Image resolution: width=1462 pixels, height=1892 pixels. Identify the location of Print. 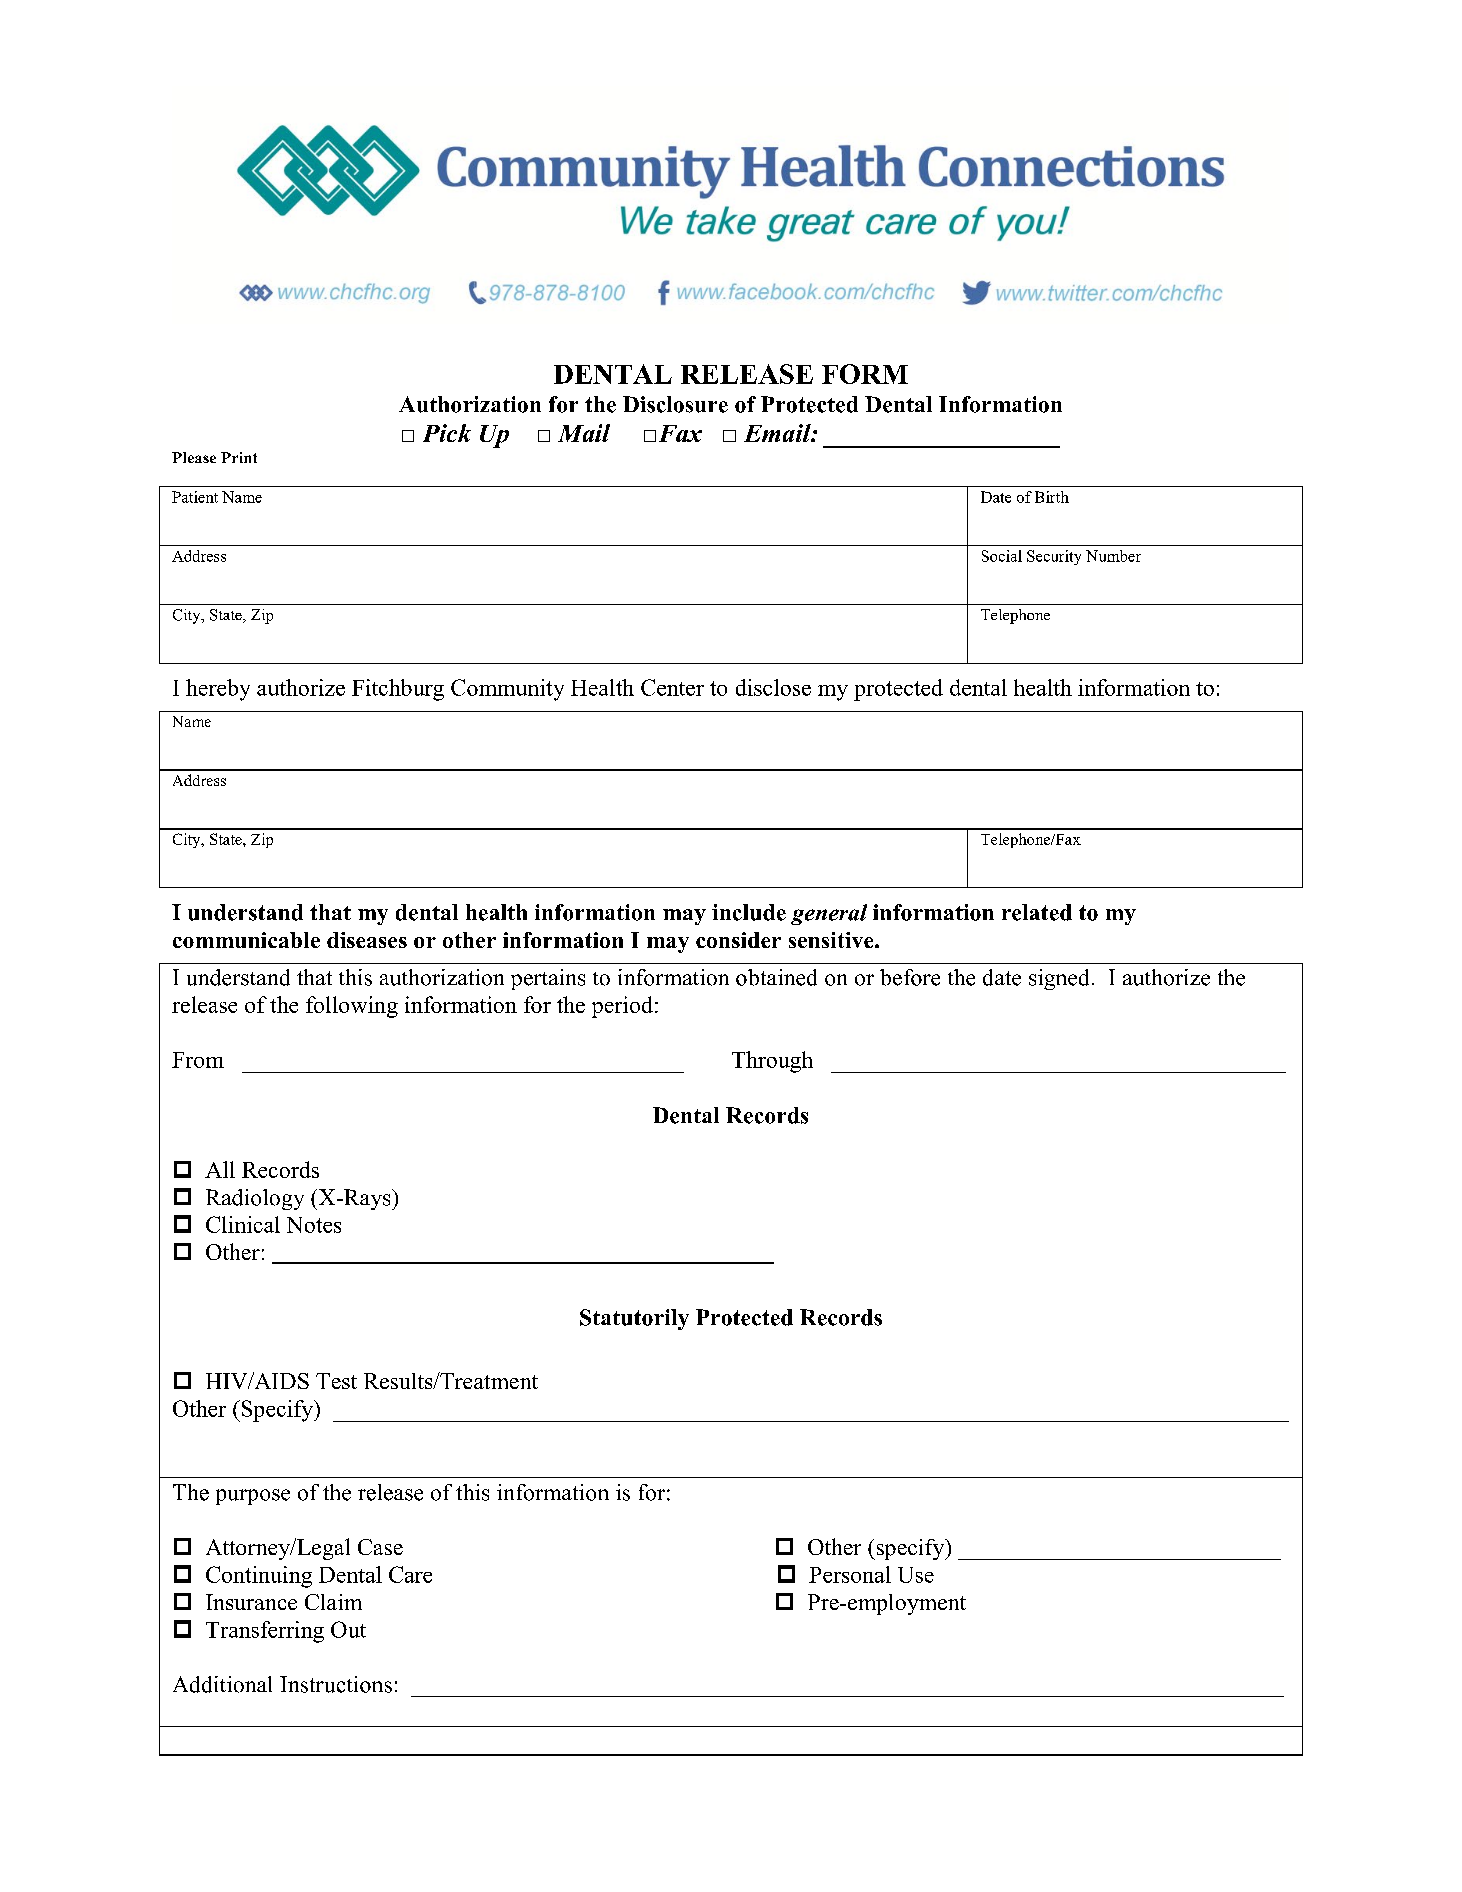
(239, 457).
